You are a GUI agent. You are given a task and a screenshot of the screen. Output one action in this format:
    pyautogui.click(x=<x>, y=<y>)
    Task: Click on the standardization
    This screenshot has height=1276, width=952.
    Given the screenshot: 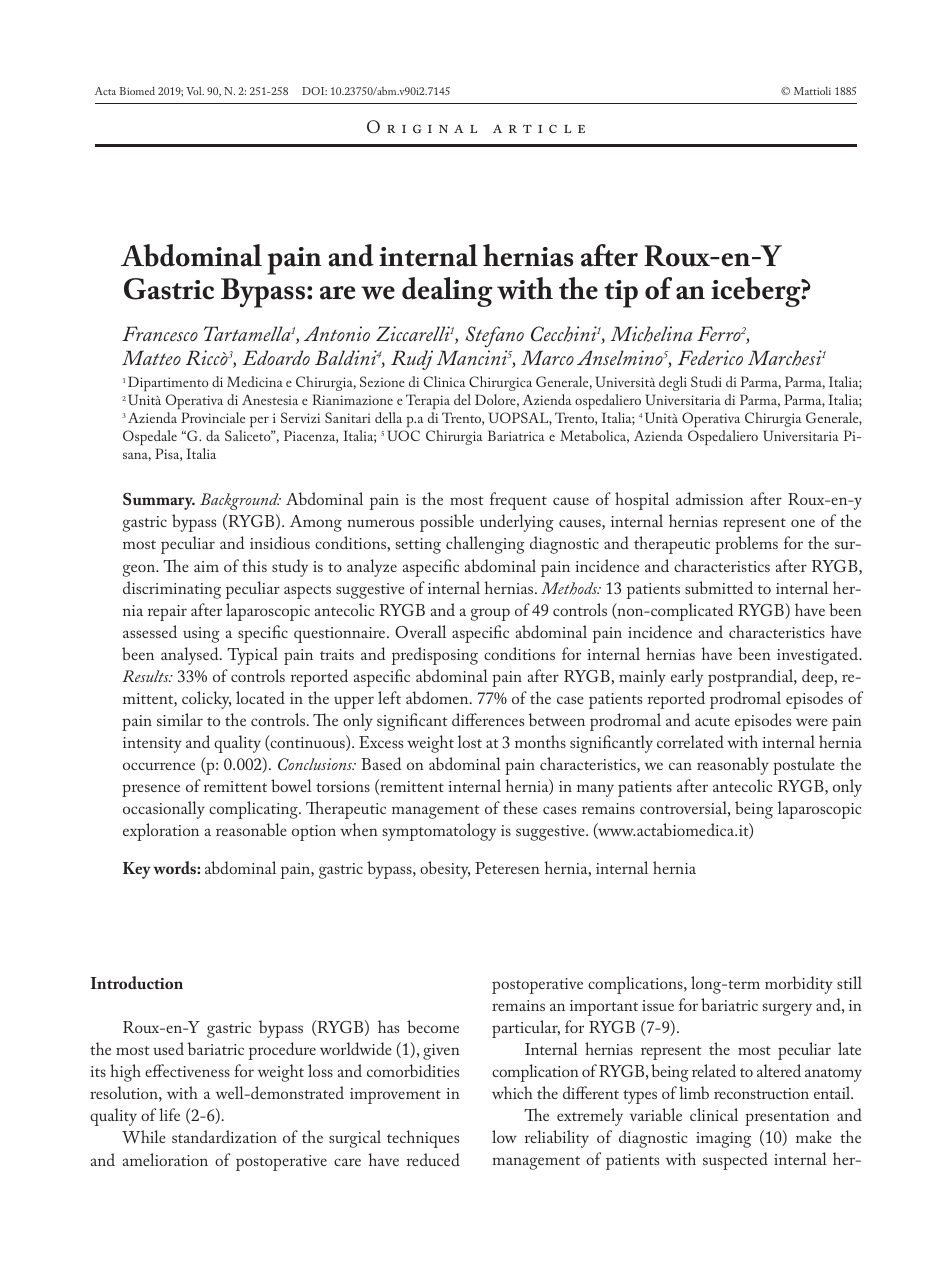 What is the action you would take?
    pyautogui.click(x=224, y=1136)
